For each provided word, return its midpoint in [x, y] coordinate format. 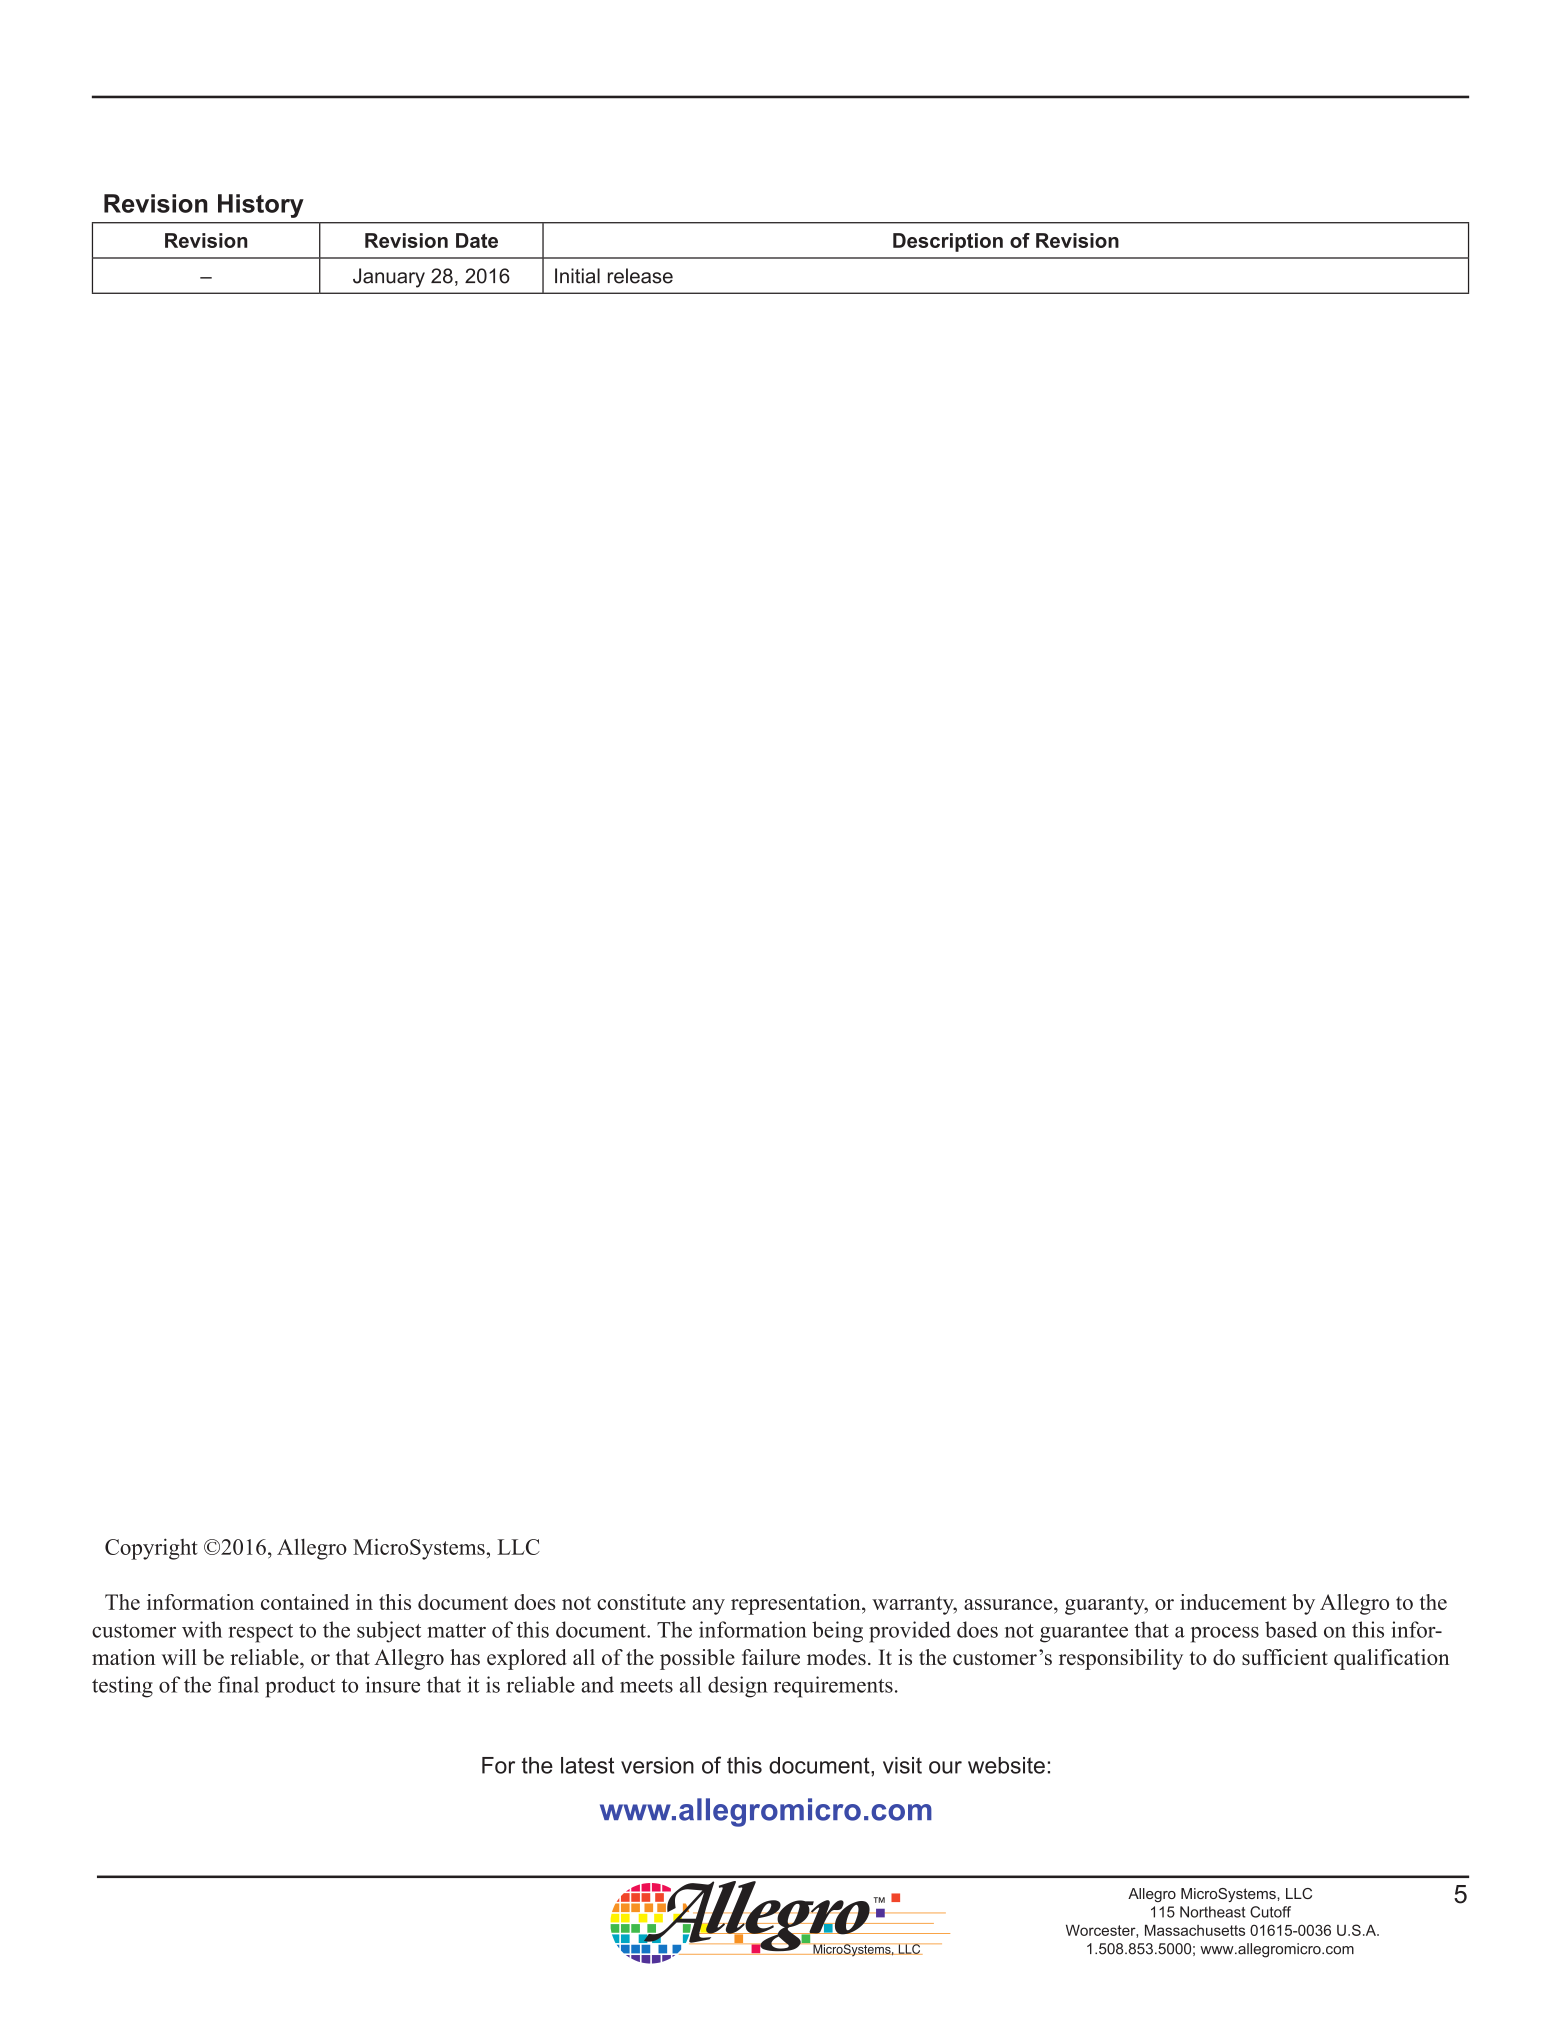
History [261, 206]
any [708, 1607]
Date [477, 240]
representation [797, 1604]
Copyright [151, 1549]
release [640, 276]
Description [948, 242]
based [1291, 1629]
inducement [1233, 1602]
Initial [577, 276]
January [389, 278]
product [300, 1687]
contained [305, 1602]
